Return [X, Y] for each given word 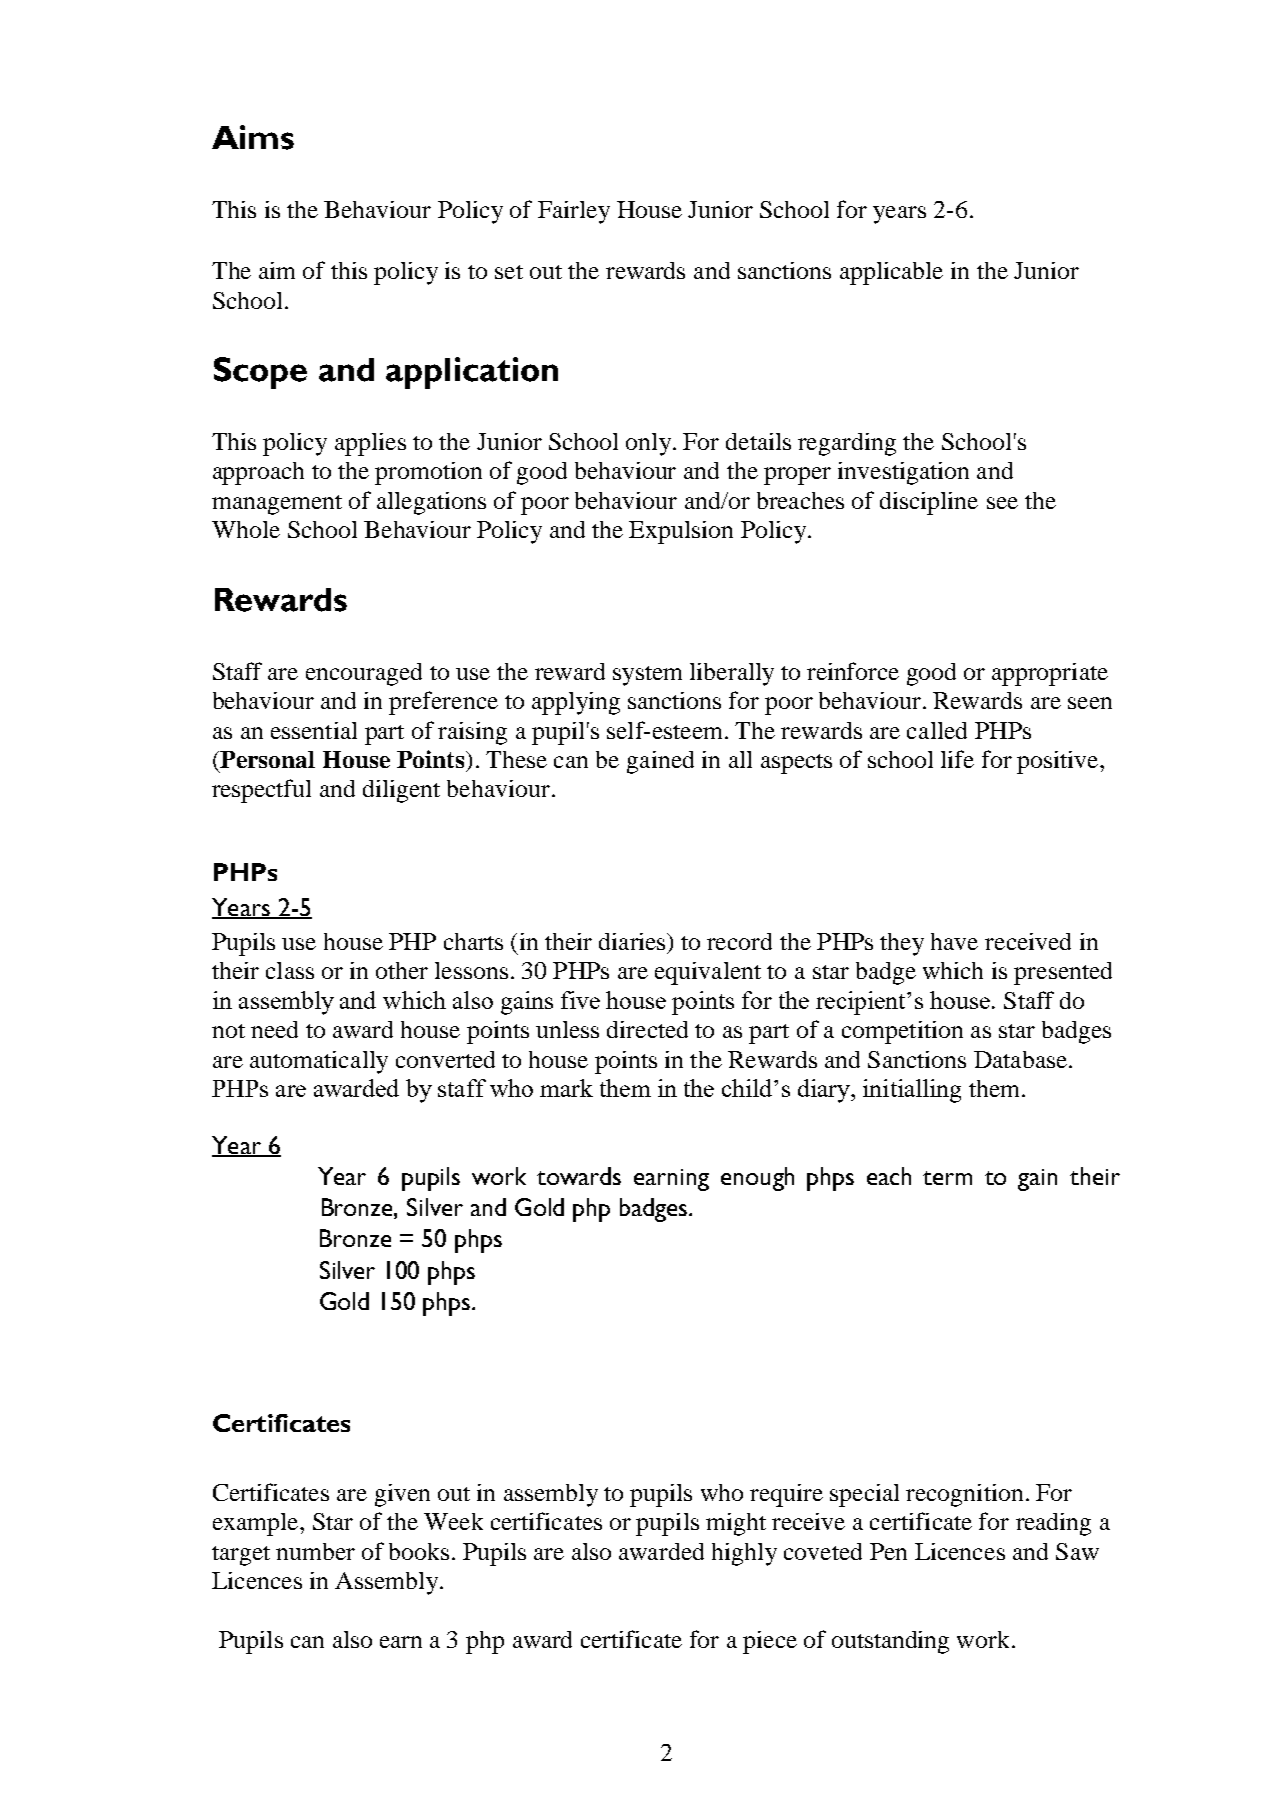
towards [579, 1176]
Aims [253, 137]
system [647, 676]
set [509, 272]
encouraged [364, 674]
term [947, 1178]
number [315, 1551]
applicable [891, 273]
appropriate [1050, 674]
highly [744, 1554]
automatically [319, 1062]
